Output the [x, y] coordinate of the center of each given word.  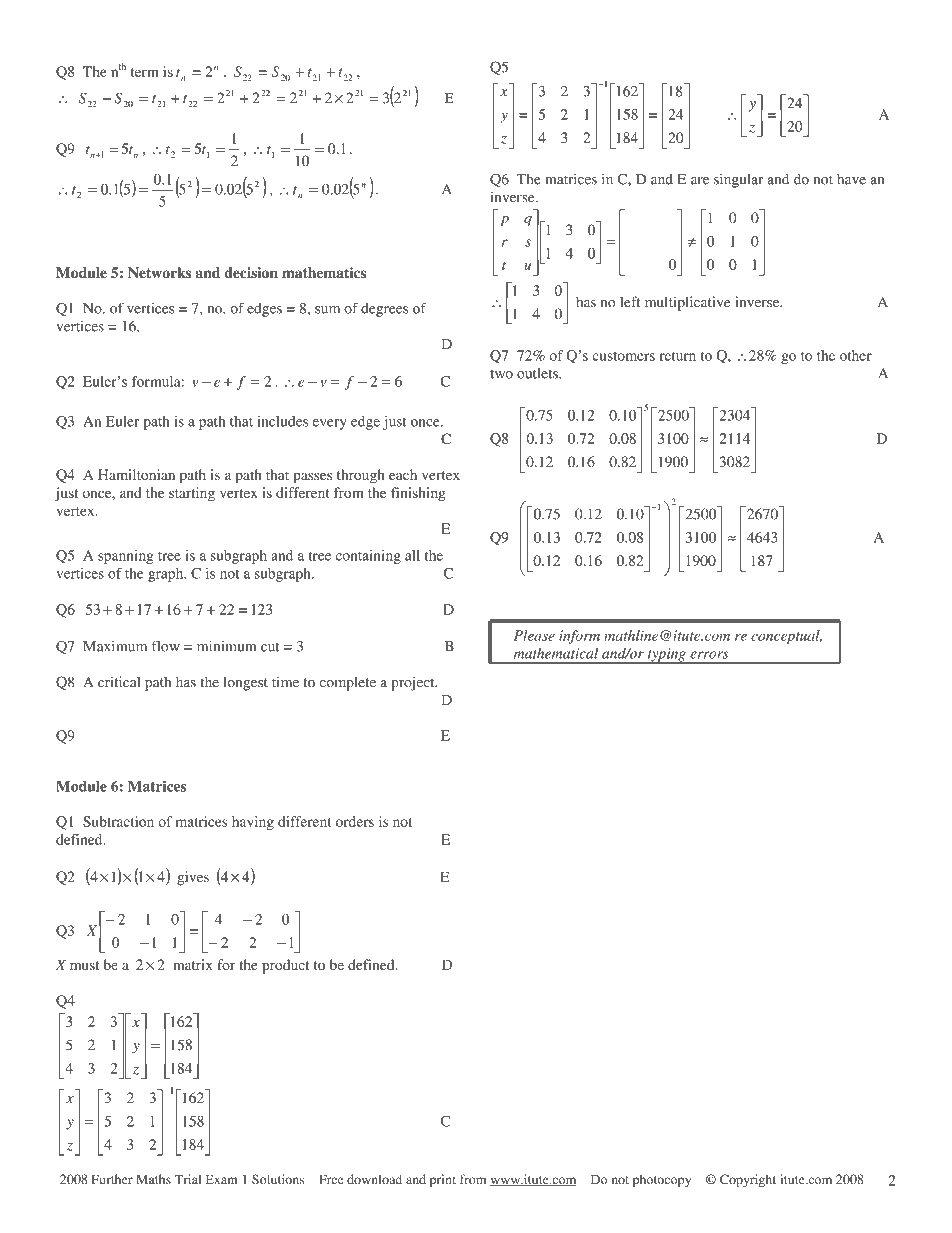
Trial [188, 1179]
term [145, 72]
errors [709, 655]
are [700, 181]
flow [166, 646]
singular [738, 180]
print [443, 1180]
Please [534, 635]
